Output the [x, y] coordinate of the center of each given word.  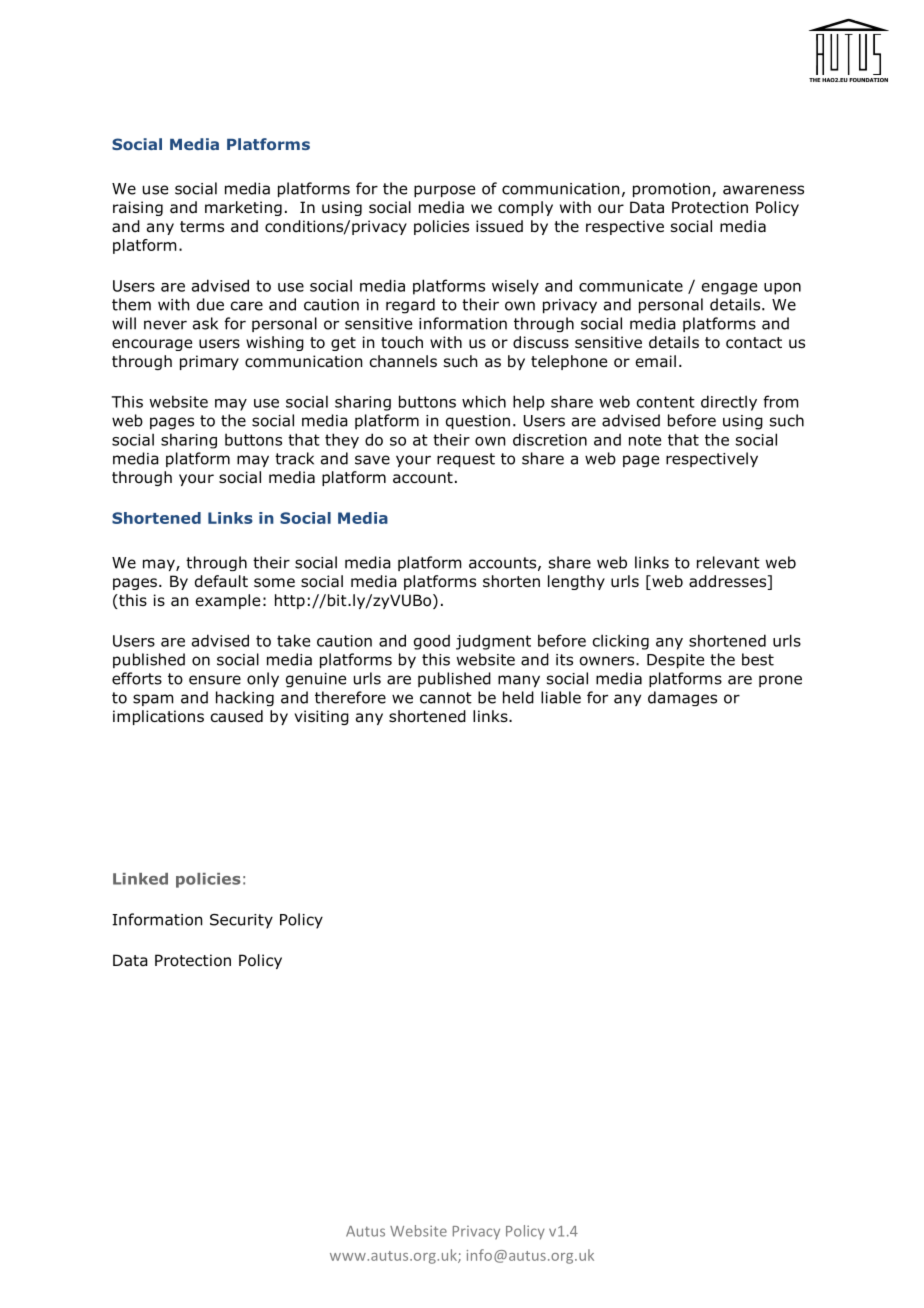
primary [209, 362]
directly [729, 403]
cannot [446, 698]
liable [561, 697]
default [221, 581]
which [484, 401]
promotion [673, 190]
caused [237, 716]
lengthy [576, 582]
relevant [728, 562]
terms [202, 226]
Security [241, 921]
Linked [140, 879]
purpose [444, 191]
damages [682, 698]
